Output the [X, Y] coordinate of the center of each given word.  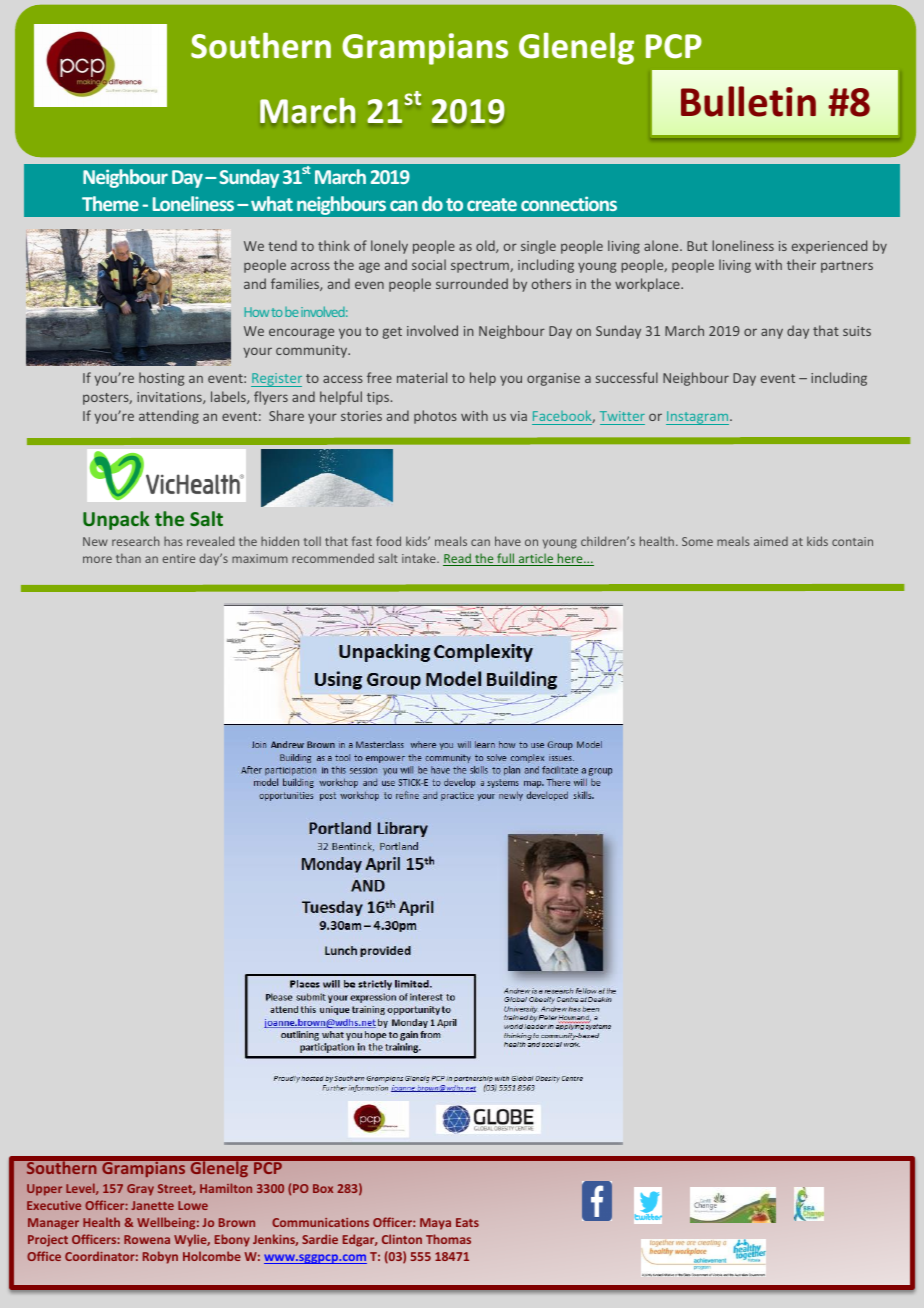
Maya [435, 1224]
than [128, 558]
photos [435, 417]
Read [458, 559]
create [492, 204]
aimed [771, 541]
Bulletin [748, 101]
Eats [467, 1222]
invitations [170, 398]
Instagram [698, 418]
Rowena [147, 1239]
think [334, 245]
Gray [140, 1190]
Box [323, 1188]
